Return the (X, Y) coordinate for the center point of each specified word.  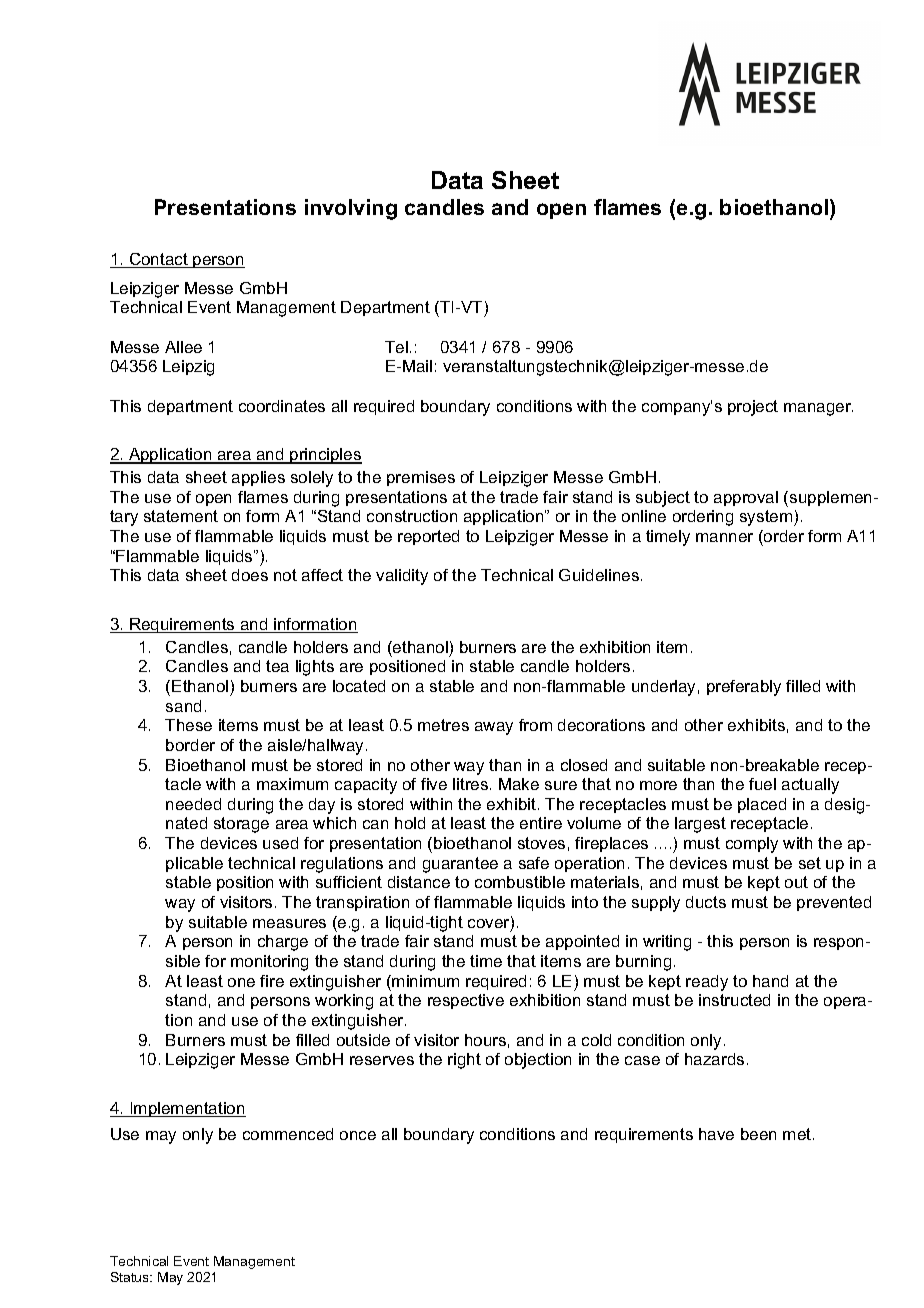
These (188, 725)
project (753, 408)
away (494, 728)
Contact (158, 260)
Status (131, 1277)
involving (351, 209)
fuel (762, 784)
